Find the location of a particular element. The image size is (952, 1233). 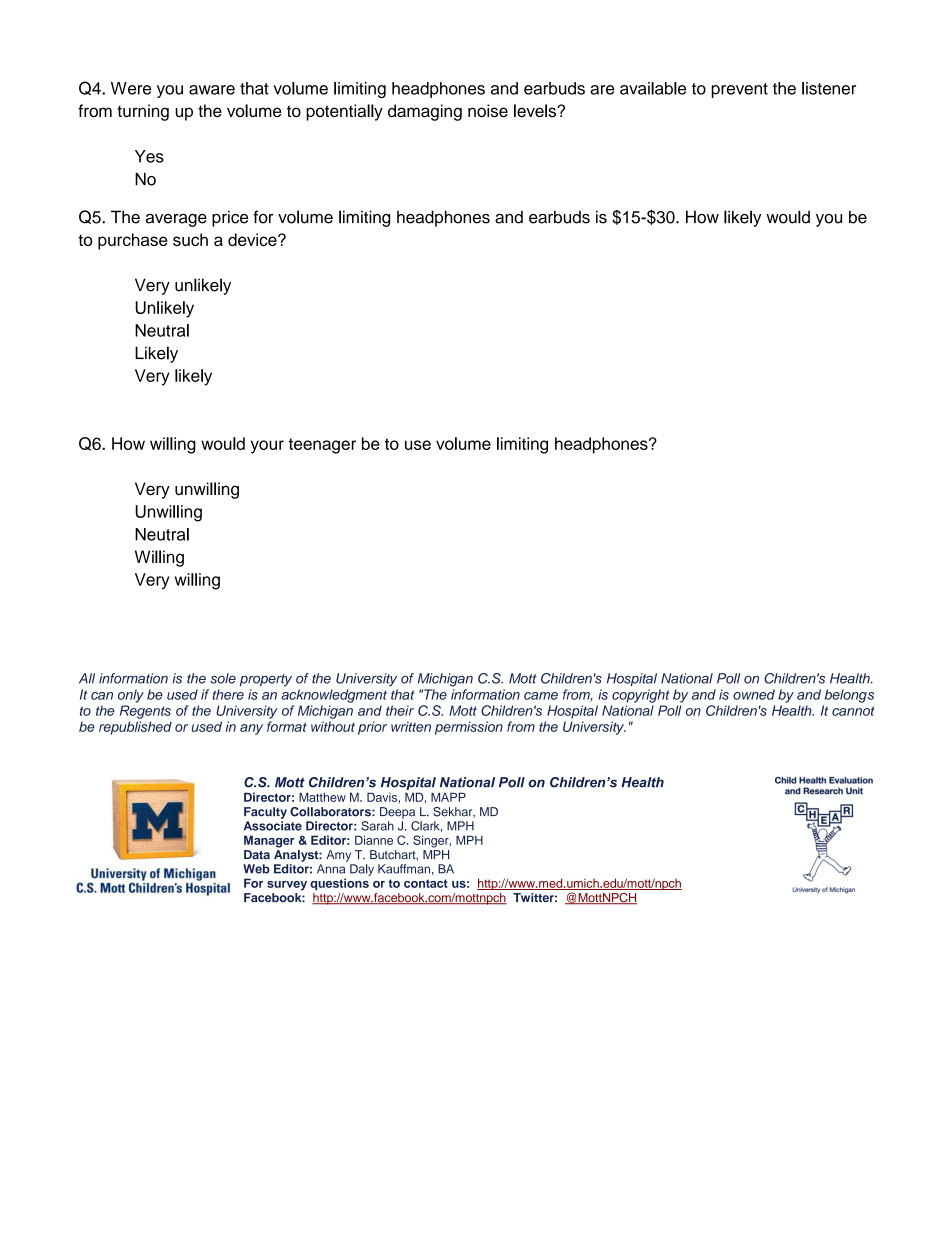

your is located at coordinates (267, 447).
